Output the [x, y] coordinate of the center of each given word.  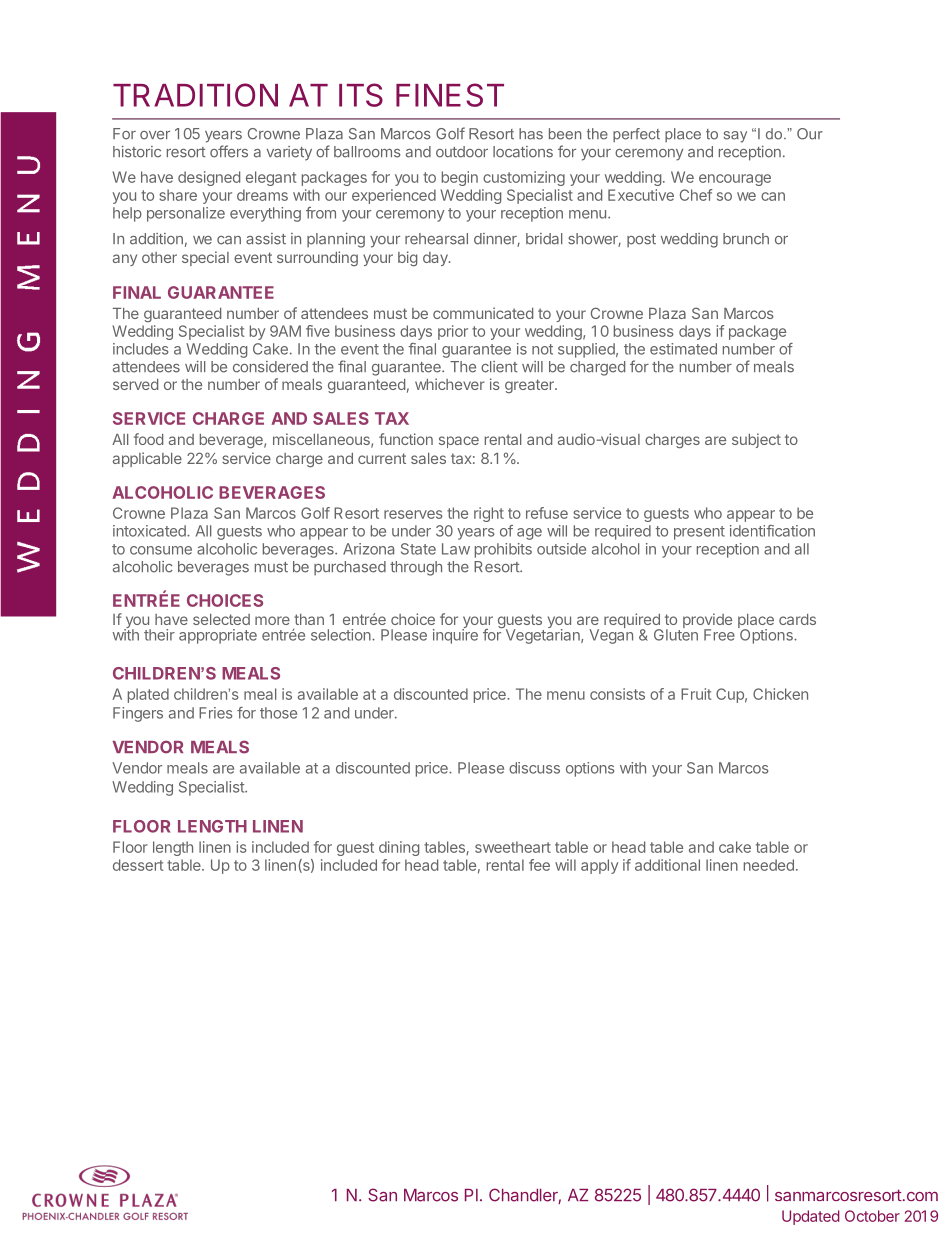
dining [399, 848]
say [735, 137]
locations [523, 152]
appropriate [218, 636]
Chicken [780, 694]
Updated [811, 1217]
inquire [455, 635]
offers [229, 151]
